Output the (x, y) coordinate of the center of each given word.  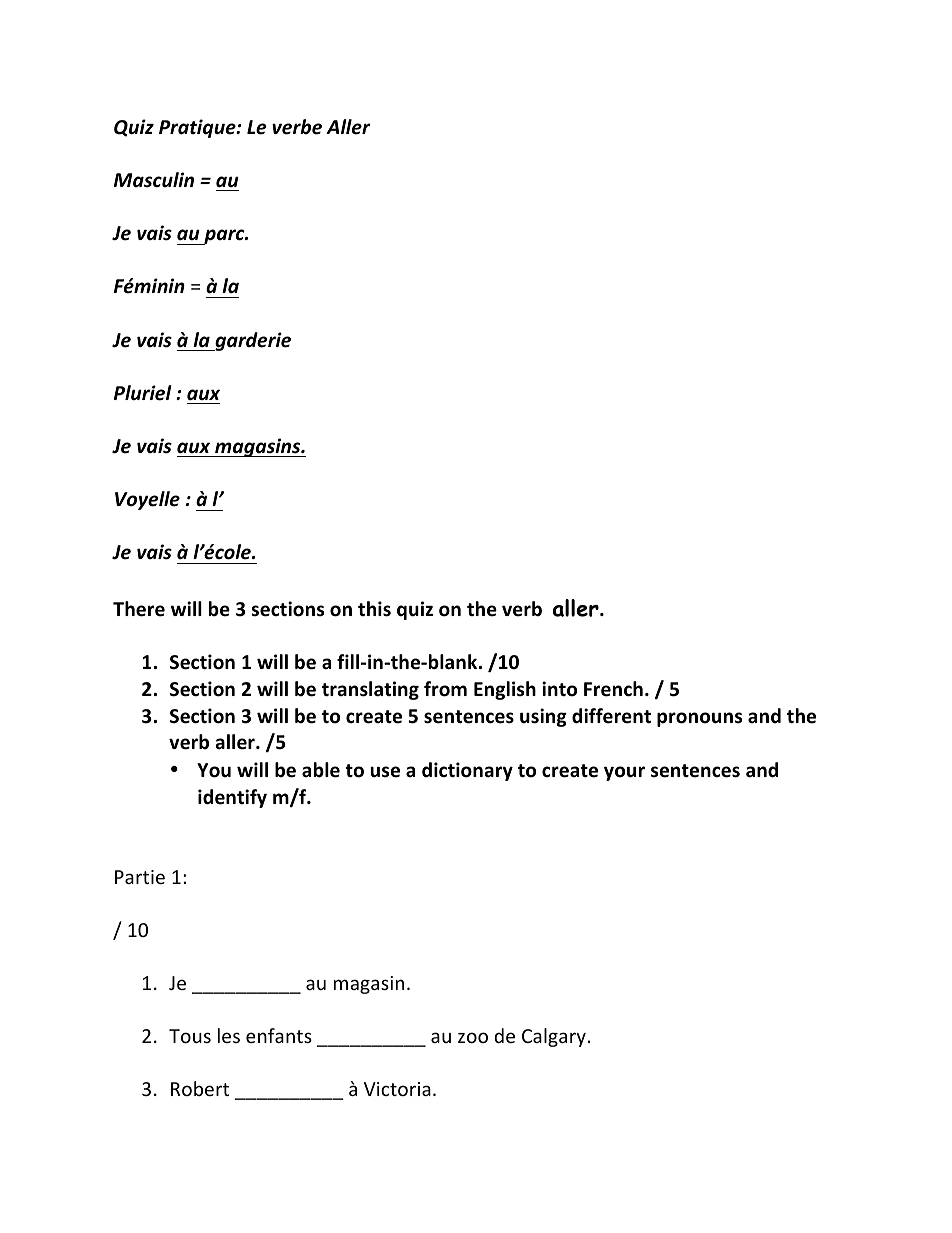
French (613, 689)
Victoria (397, 1089)
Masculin (154, 180)
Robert (200, 1088)
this (374, 609)
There (139, 609)
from (445, 689)
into (559, 689)
